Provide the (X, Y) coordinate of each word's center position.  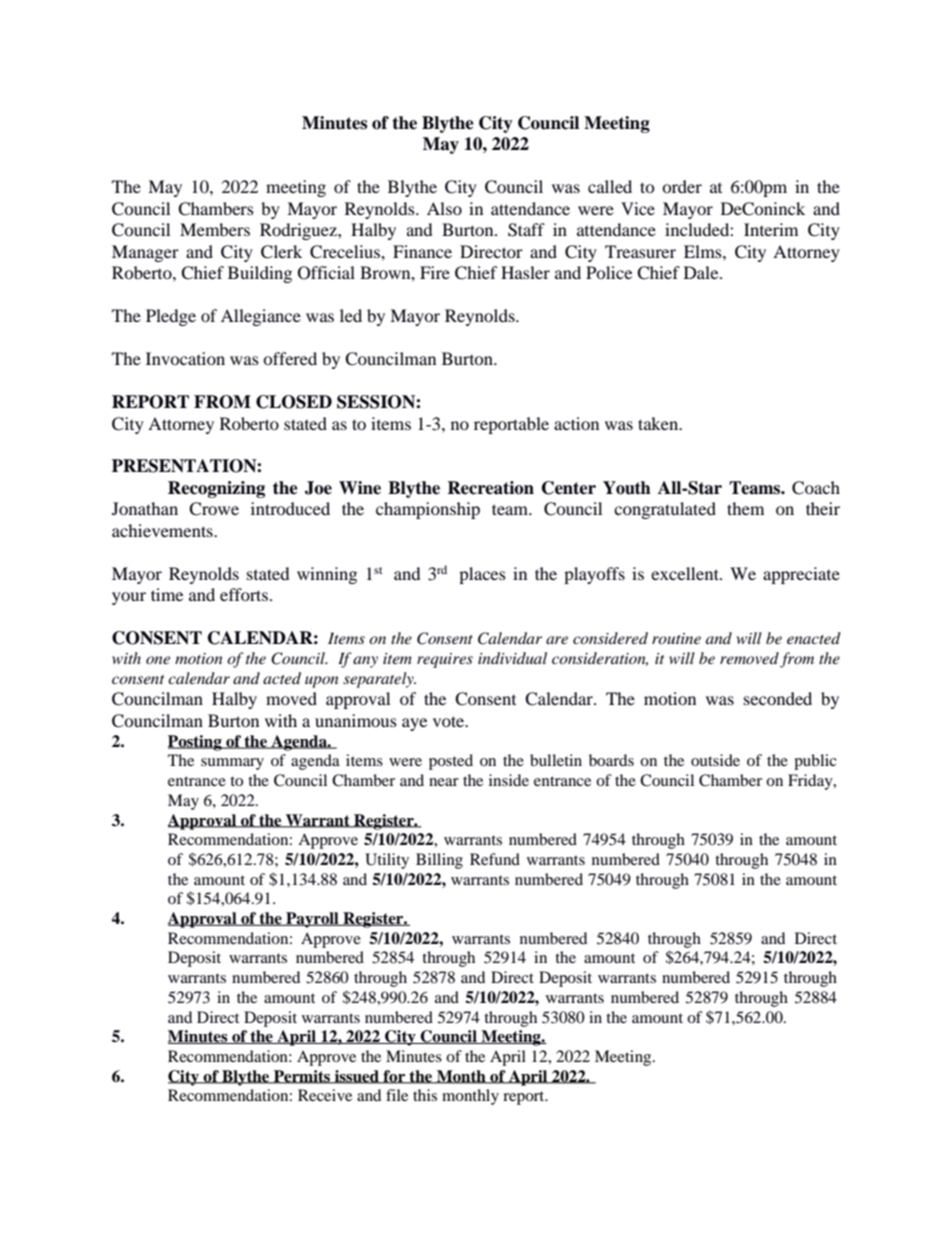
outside (715, 760)
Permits (302, 1077)
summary (232, 764)
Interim (771, 229)
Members (215, 229)
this (425, 1095)
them (745, 508)
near (444, 782)
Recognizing (216, 489)
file (397, 1095)
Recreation (490, 488)
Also (444, 208)
